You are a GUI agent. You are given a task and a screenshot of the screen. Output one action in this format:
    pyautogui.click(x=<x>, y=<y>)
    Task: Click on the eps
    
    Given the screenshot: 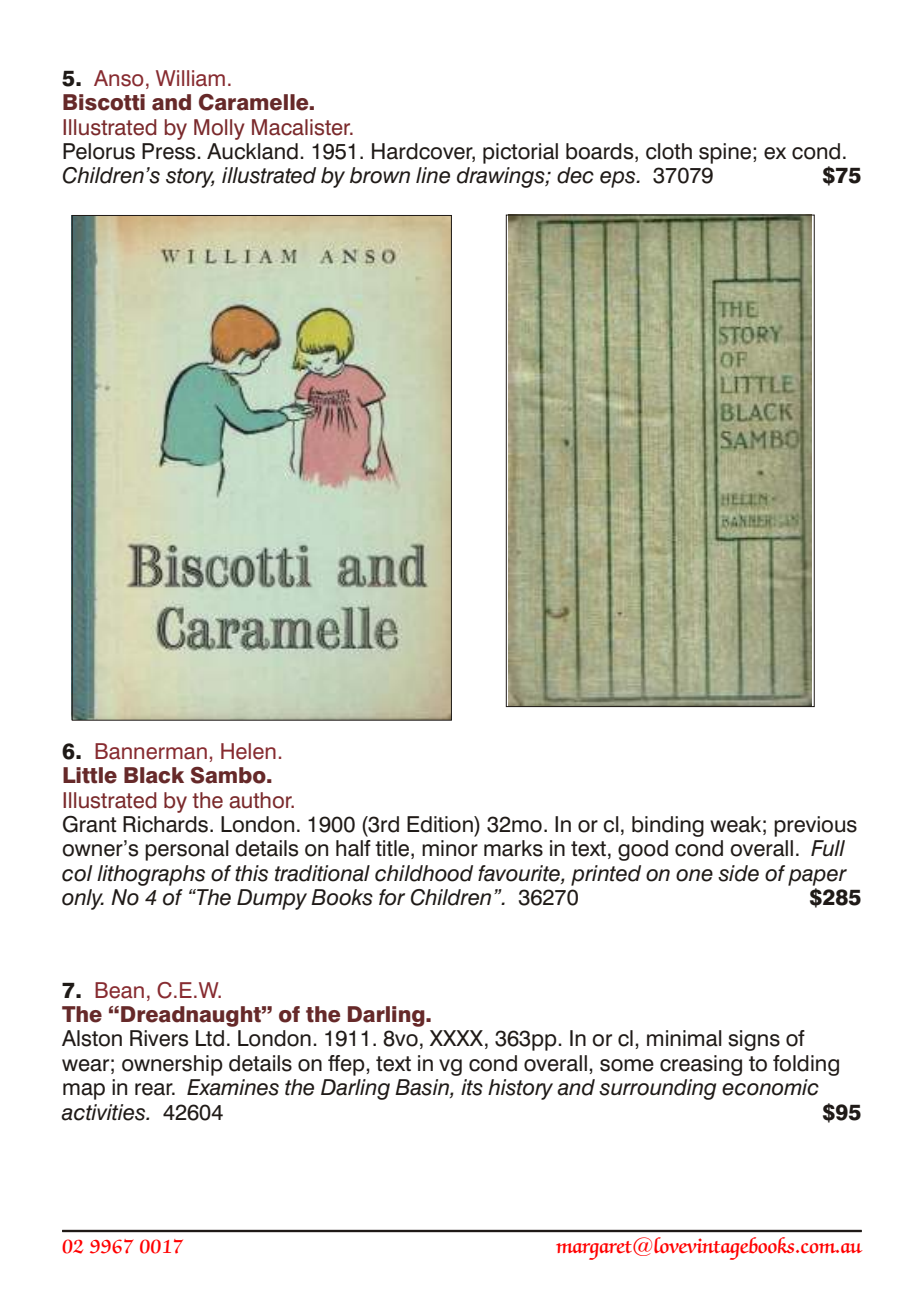 What is the action you would take?
    pyautogui.click(x=619, y=179)
